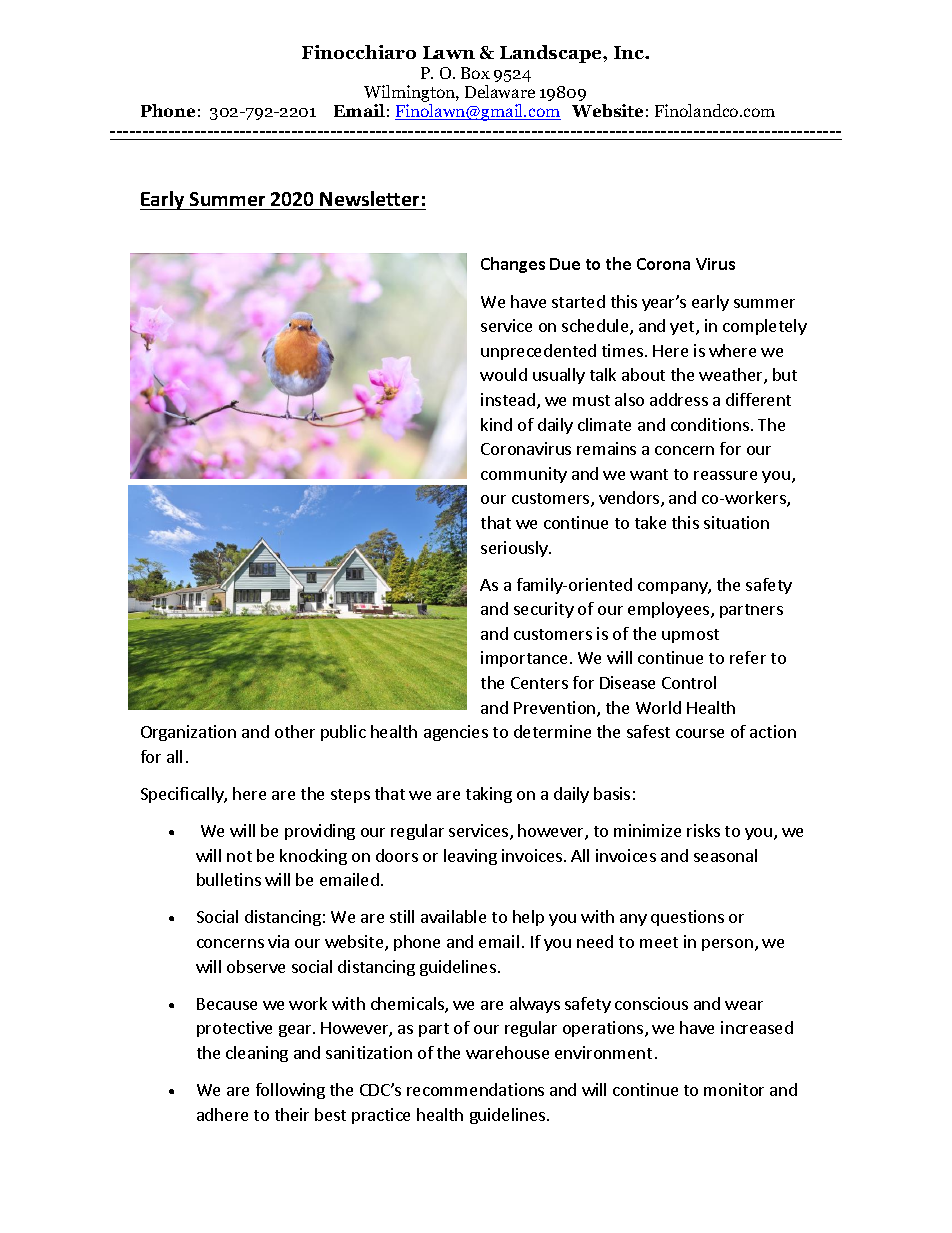  Describe the element at coordinates (470, 857) in the document. I see `leaving` at that location.
